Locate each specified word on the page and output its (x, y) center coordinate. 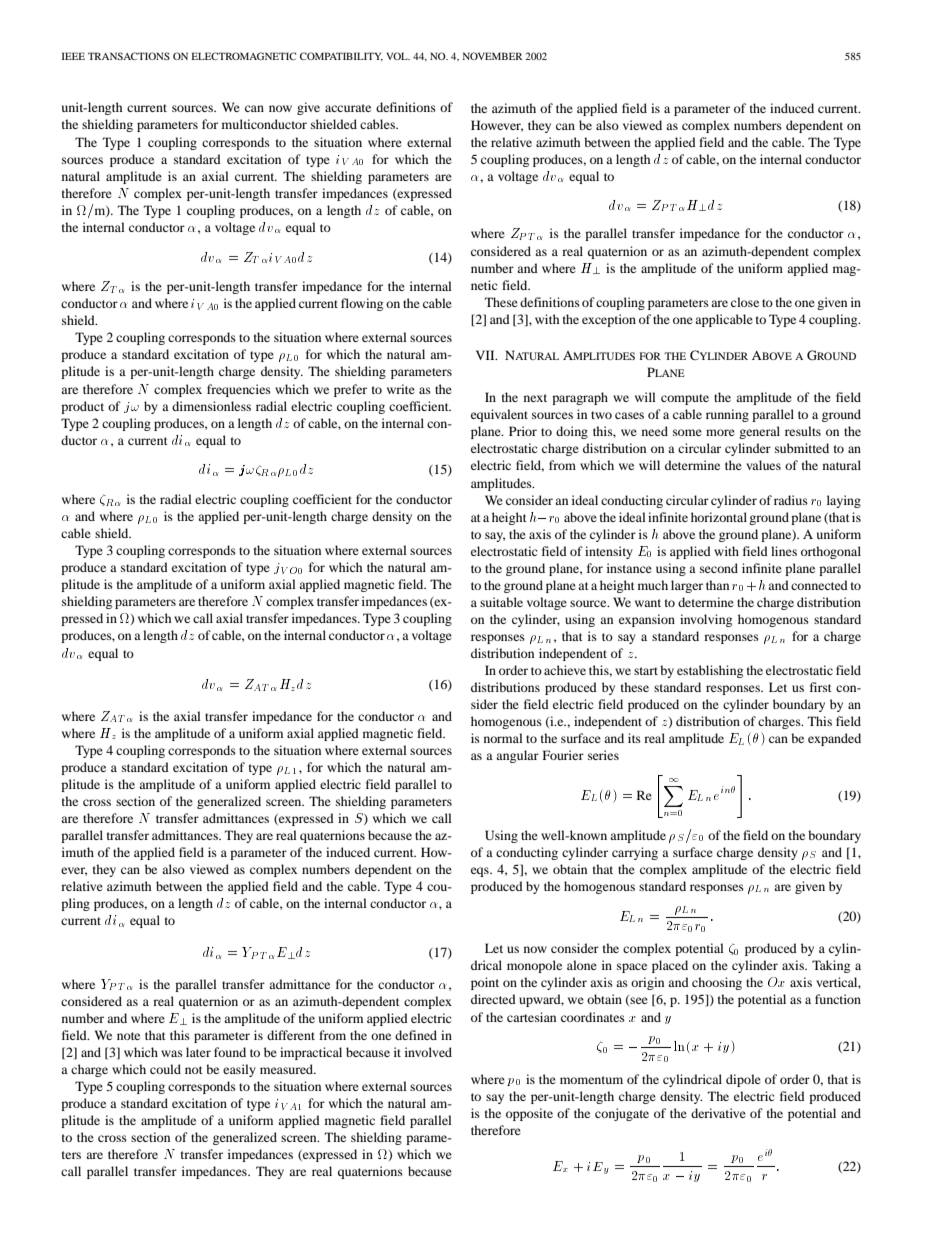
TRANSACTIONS (129, 56)
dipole (743, 1080)
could (165, 1069)
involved (428, 1052)
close (745, 302)
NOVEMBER (492, 56)
